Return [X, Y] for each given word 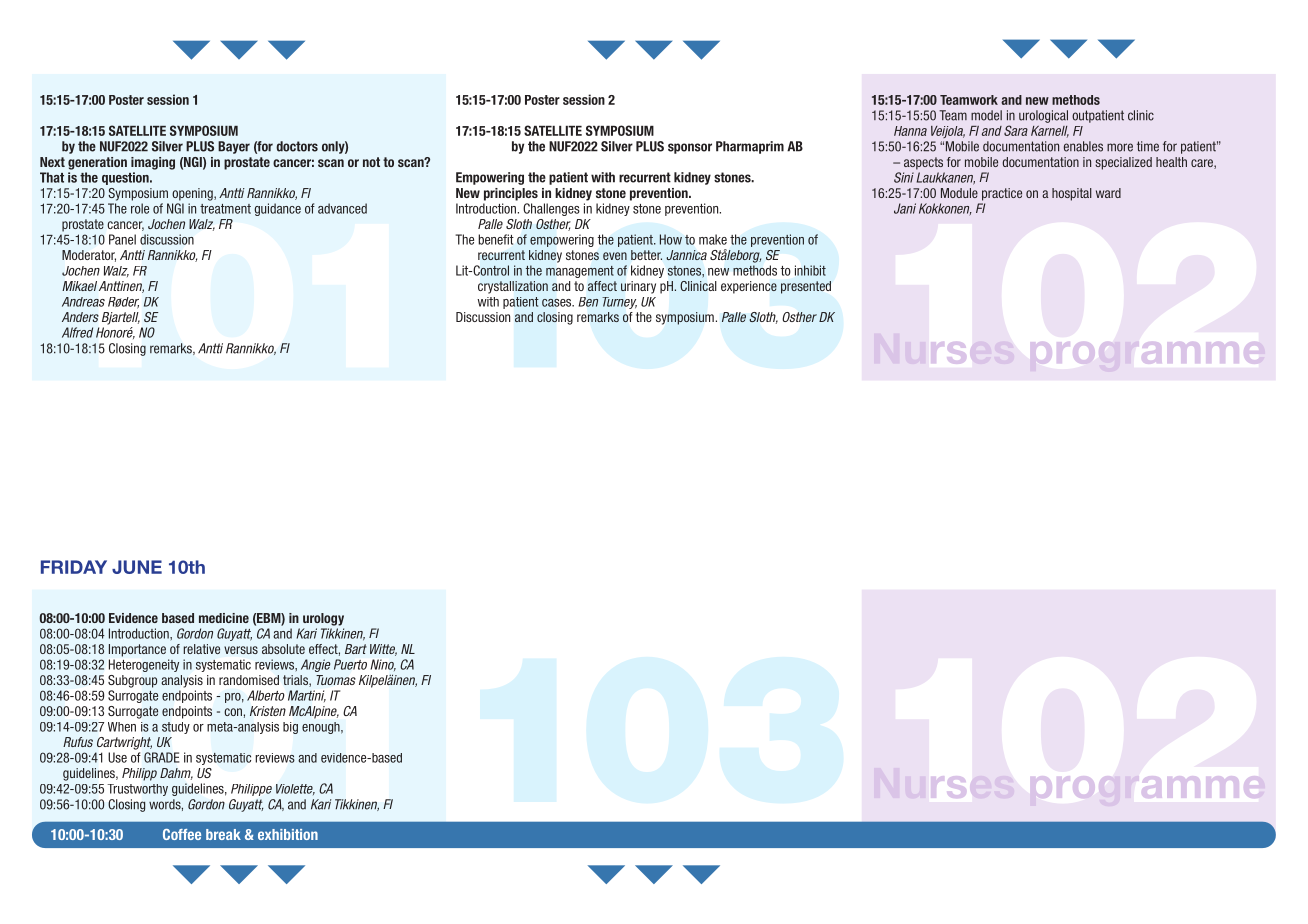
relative [201, 649]
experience [749, 287]
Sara [1016, 130]
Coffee [182, 834]
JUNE [137, 567]
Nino [383, 665]
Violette [295, 789]
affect [602, 286]
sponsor [690, 148]
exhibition [288, 834]
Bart [356, 649]
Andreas [83, 302]
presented [806, 287]
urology [323, 619]
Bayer [234, 147]
